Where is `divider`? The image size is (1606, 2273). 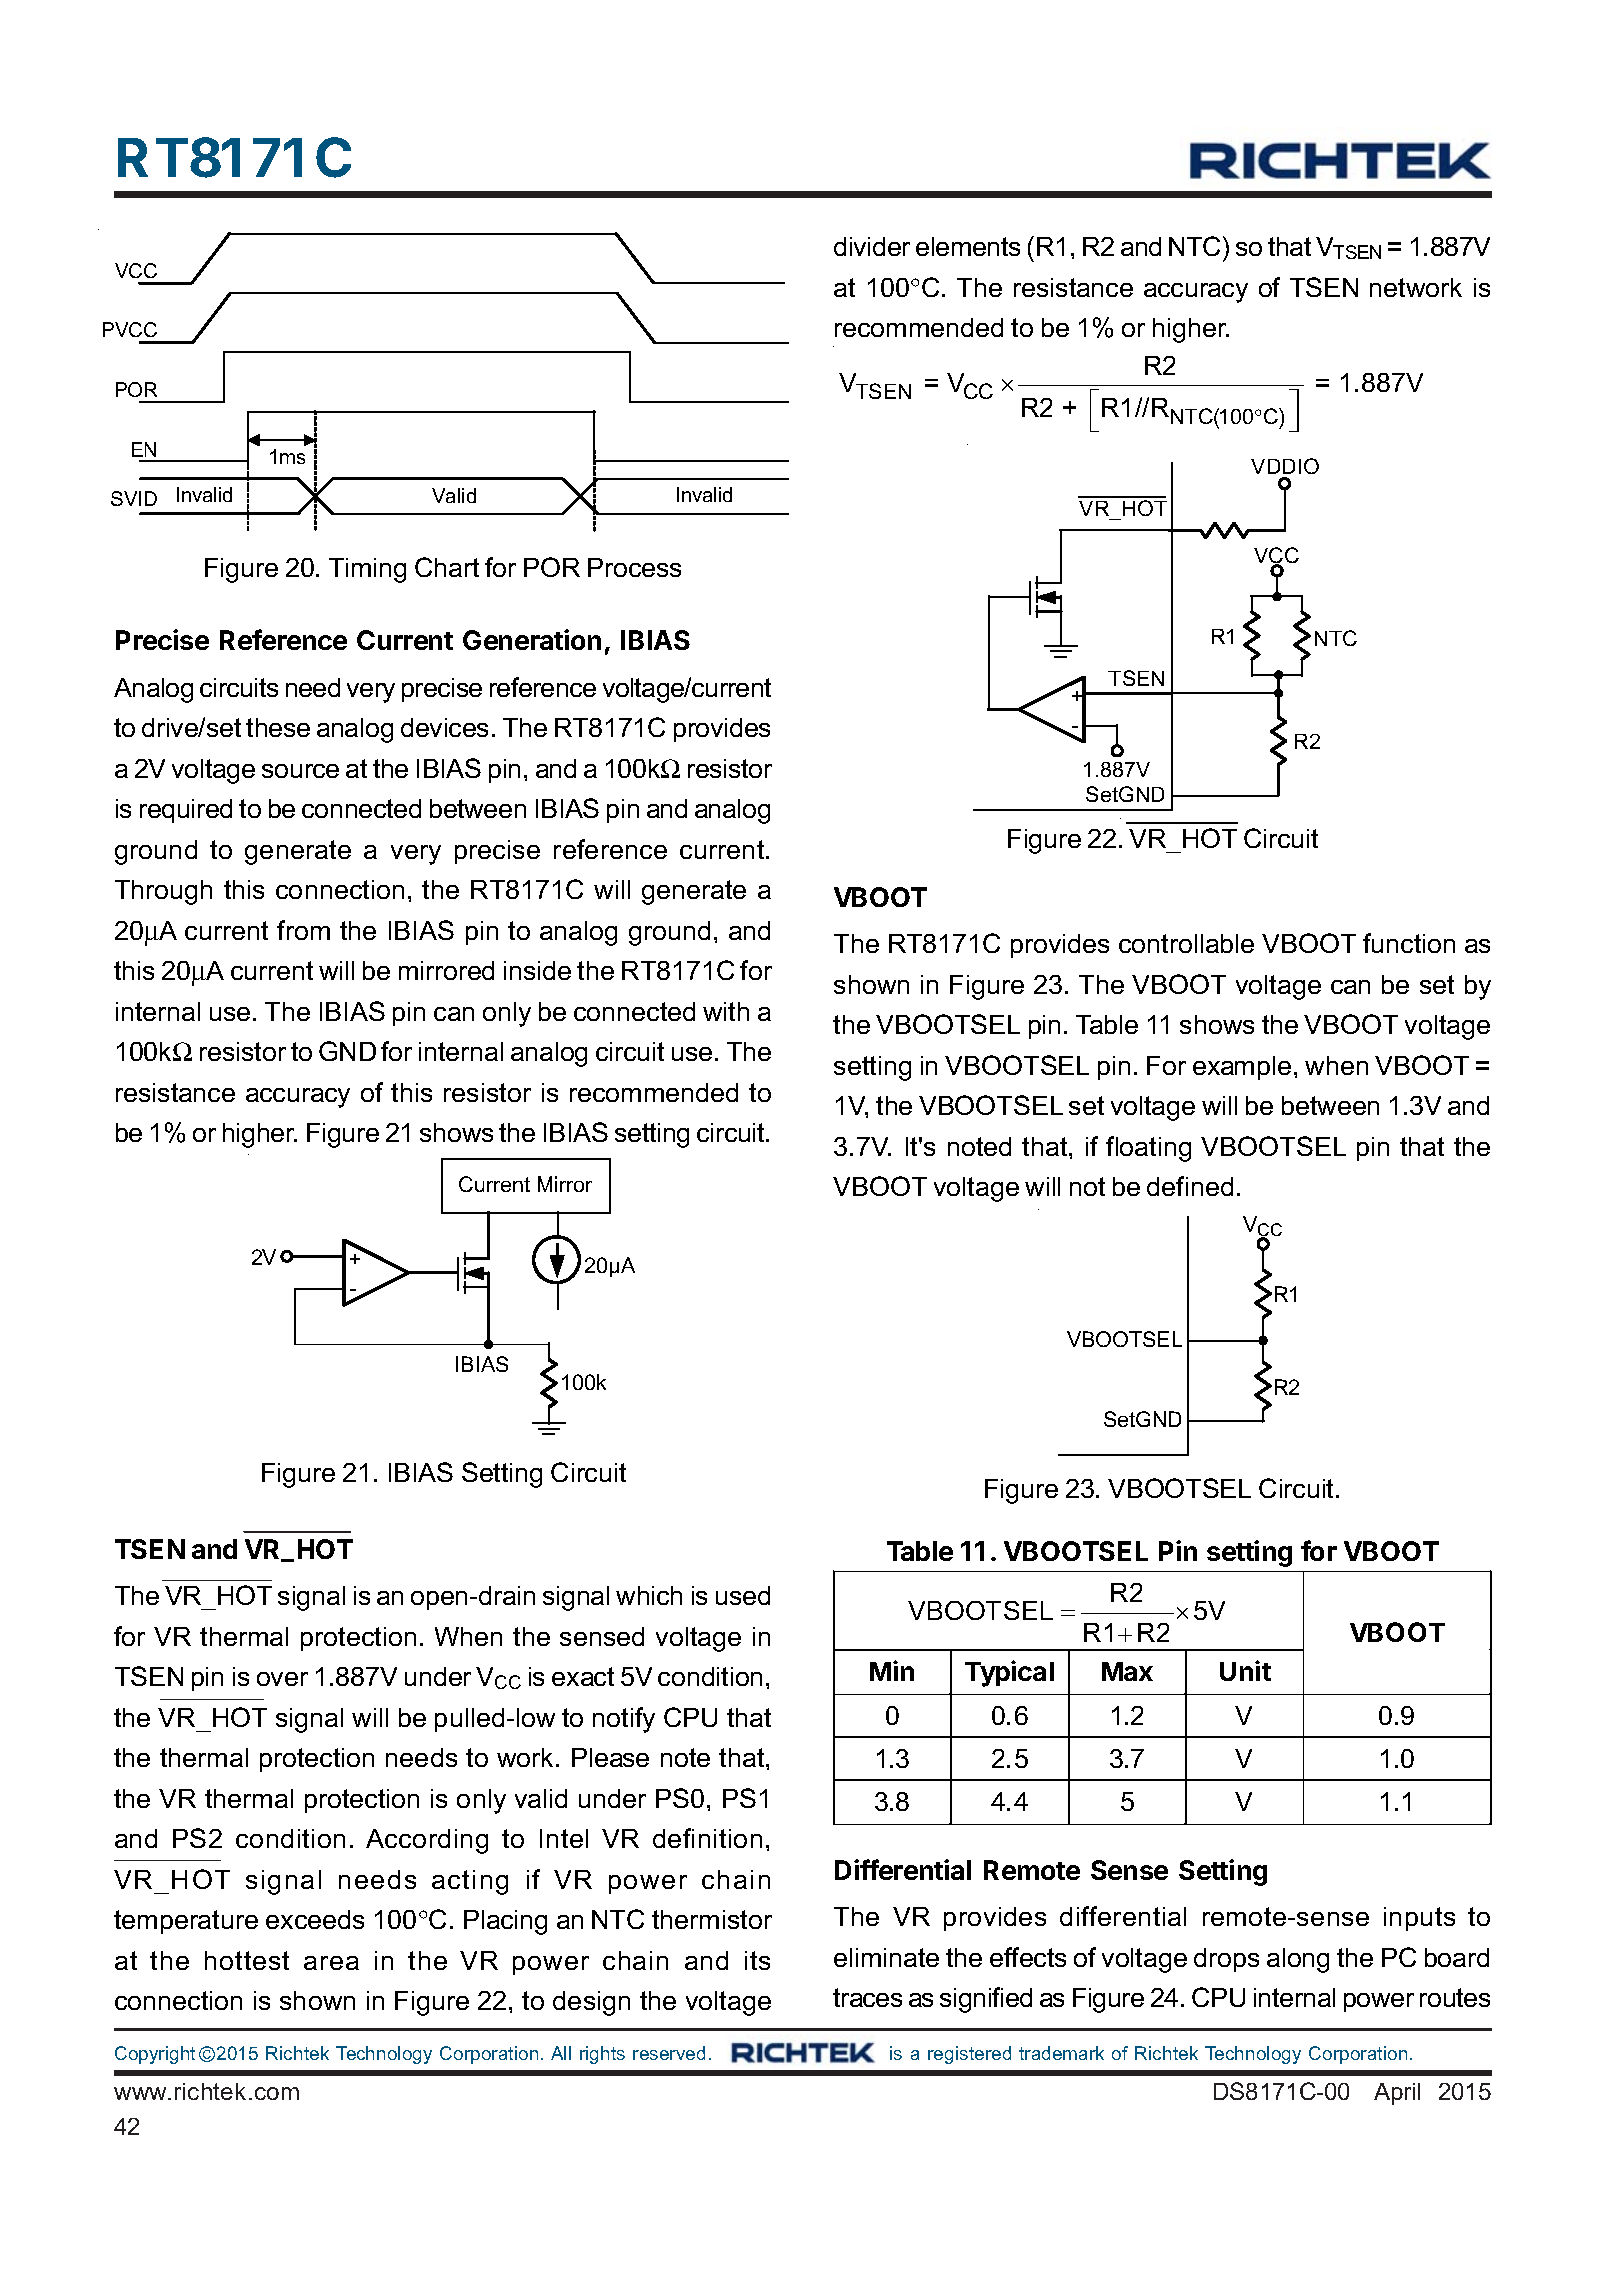
divider is located at coordinates (872, 246).
